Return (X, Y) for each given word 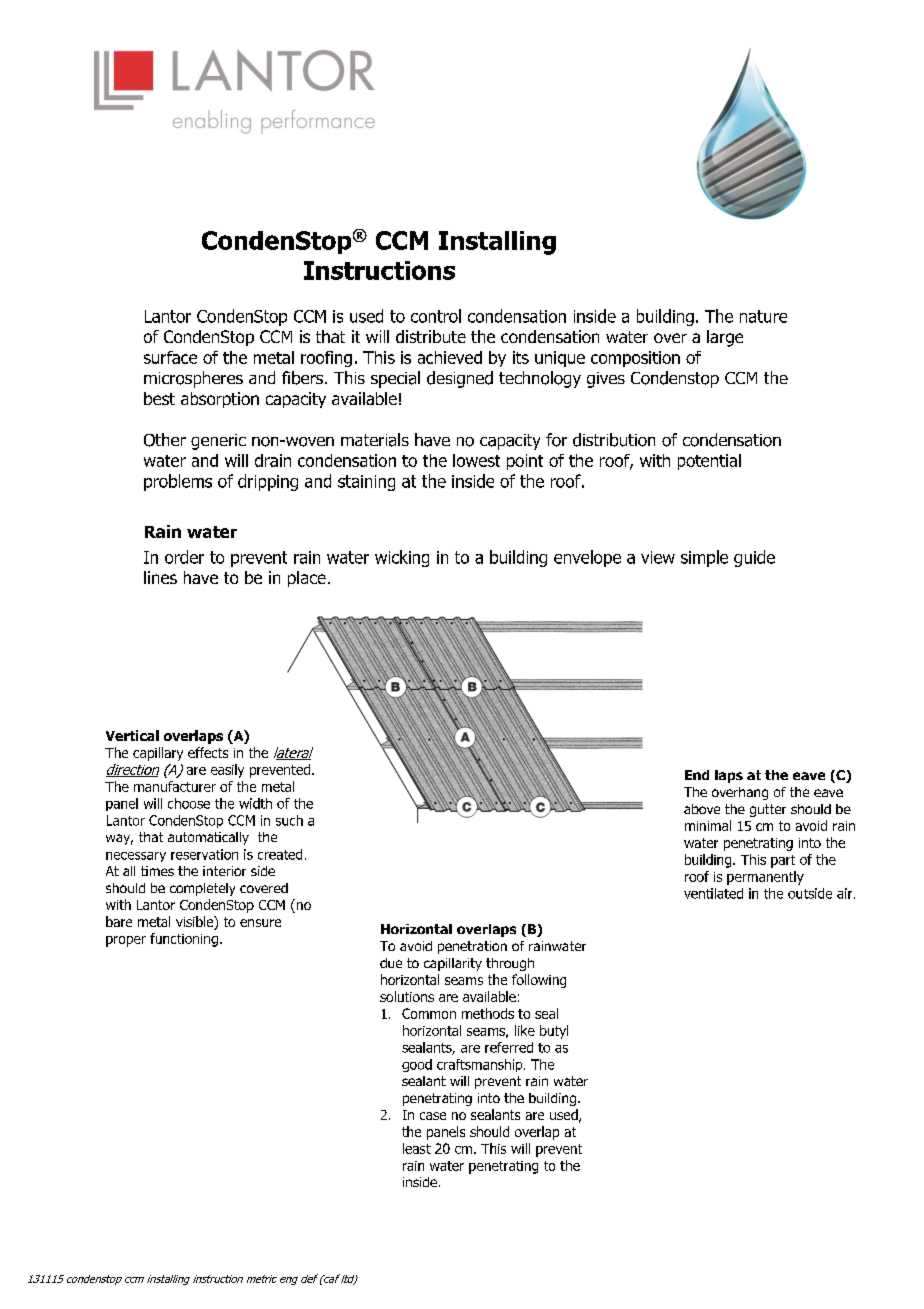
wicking (402, 558)
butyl (554, 1032)
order (184, 557)
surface (170, 357)
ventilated (713, 893)
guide (754, 558)
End (697, 775)
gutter (768, 810)
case (433, 1116)
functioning (184, 940)
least (417, 1148)
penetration (472, 947)
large (725, 338)
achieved (450, 357)
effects (208, 752)
